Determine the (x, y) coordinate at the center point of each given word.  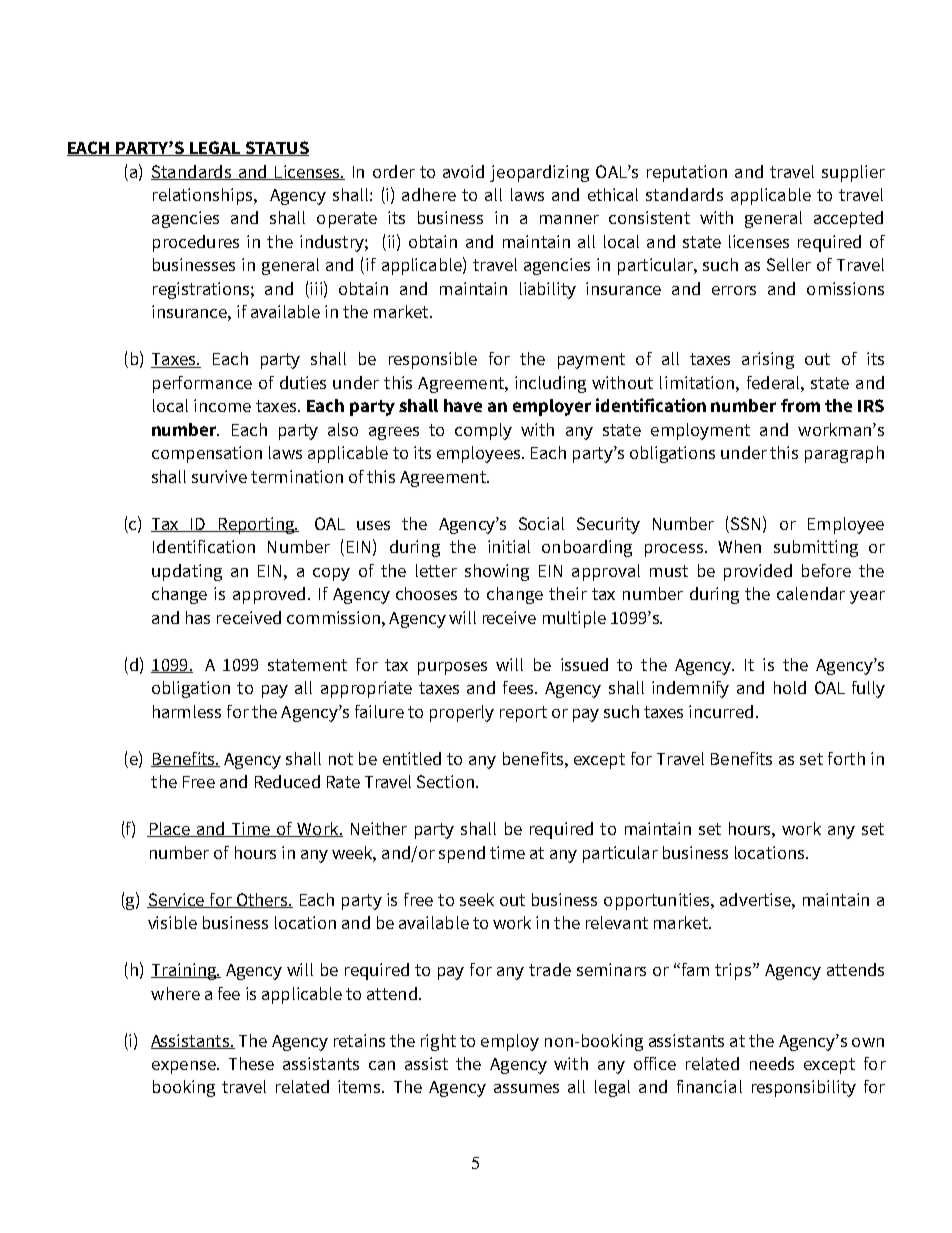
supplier (853, 173)
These (251, 1063)
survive (219, 476)
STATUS (276, 148)
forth (846, 758)
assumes (526, 1088)
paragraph (844, 454)
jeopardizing (539, 173)
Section (445, 781)
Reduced (287, 781)
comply (483, 431)
